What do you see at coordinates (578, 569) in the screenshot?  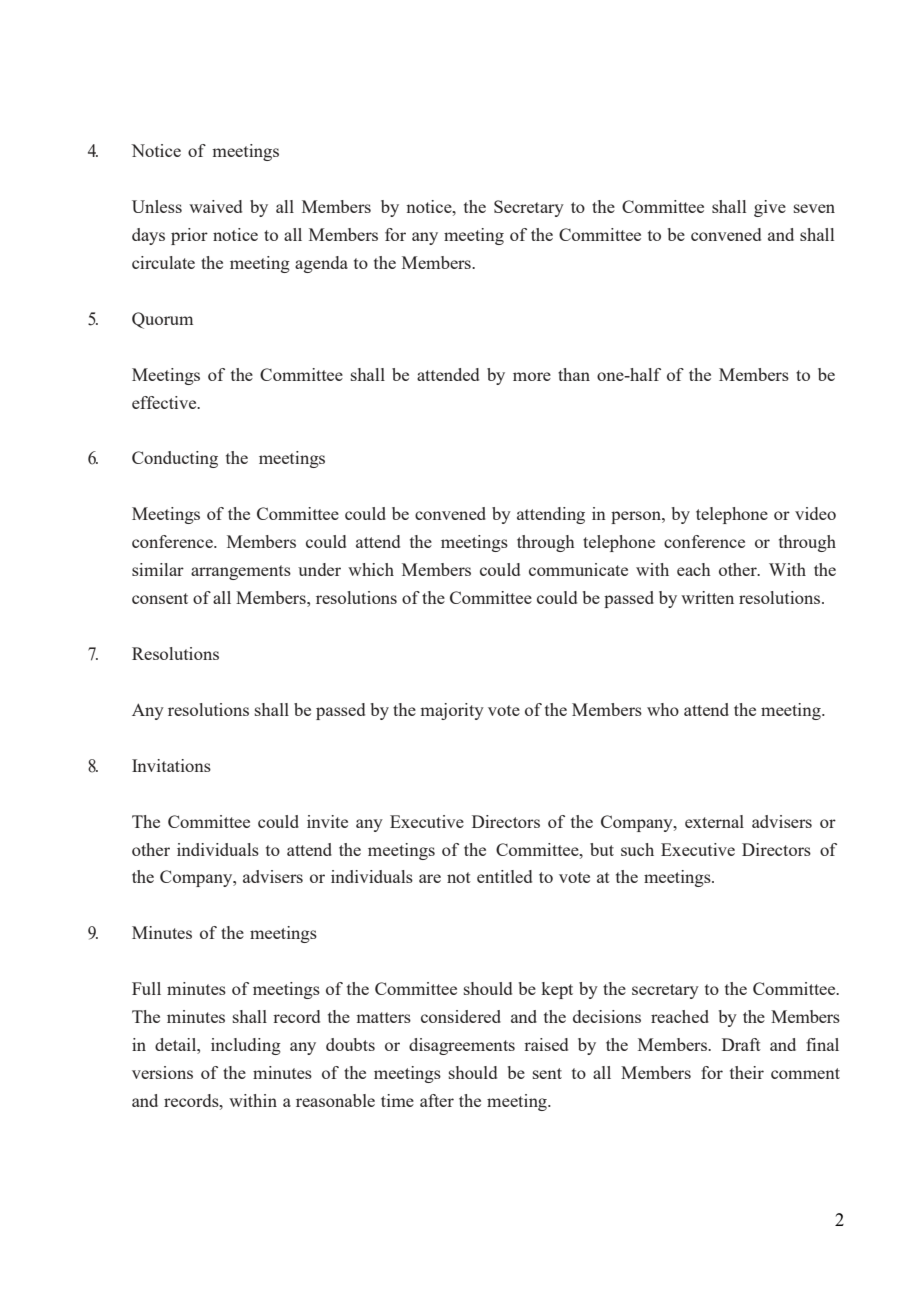 I see `communicate` at bounding box center [578, 569].
